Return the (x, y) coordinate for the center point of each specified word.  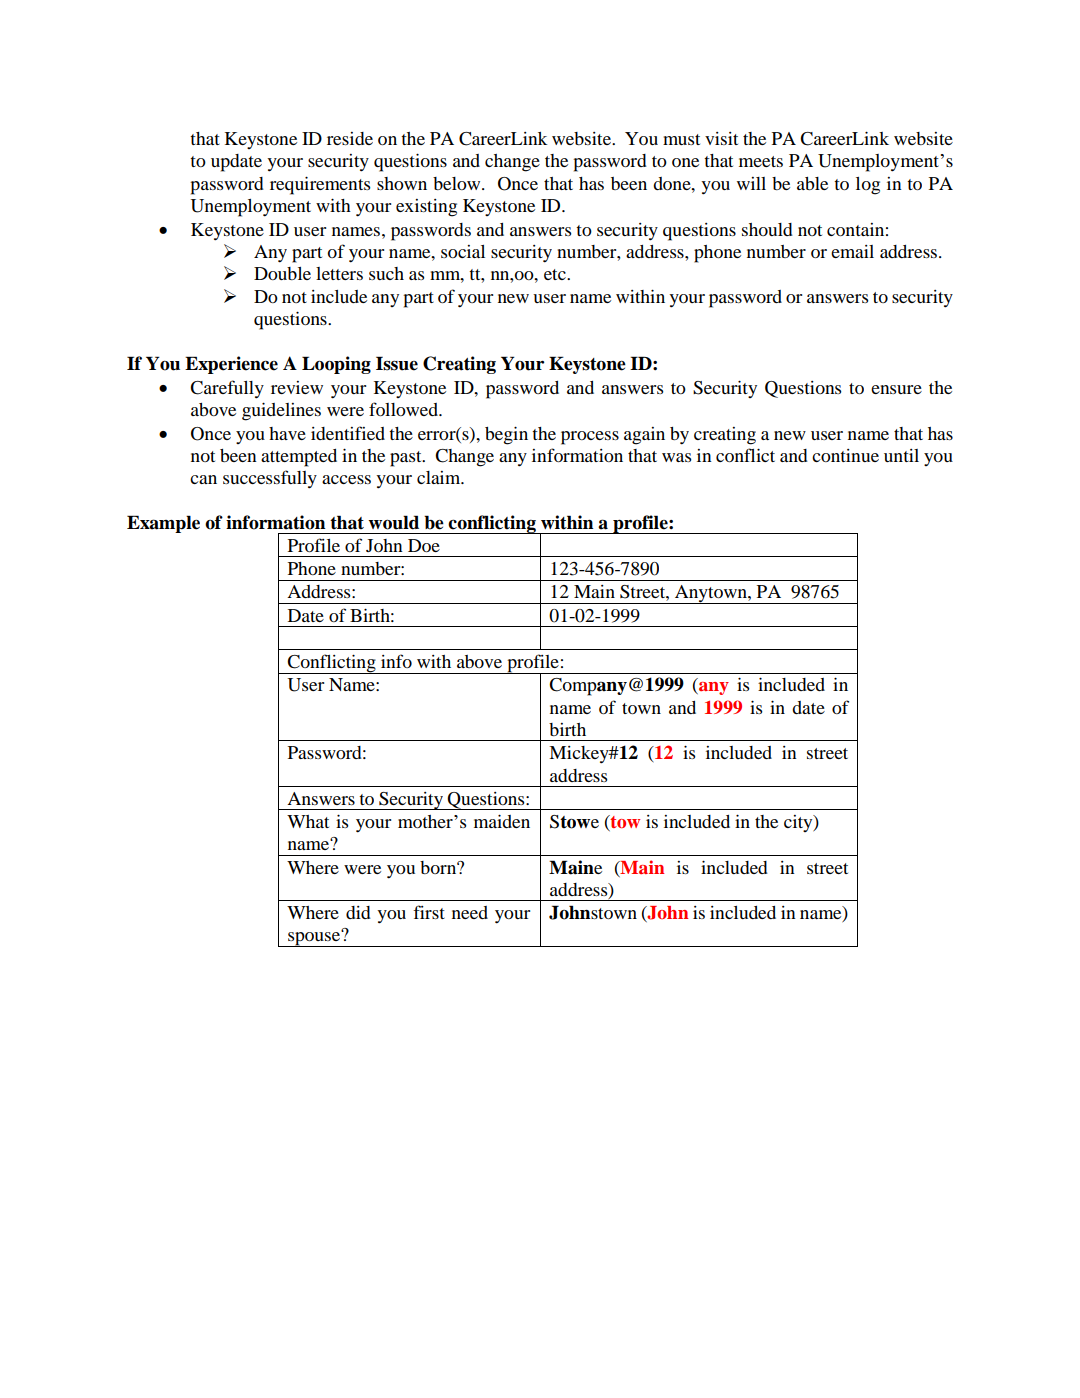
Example (163, 524)
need (470, 912)
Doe (424, 545)
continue (845, 455)
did (358, 912)
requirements (320, 185)
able (812, 183)
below (458, 183)
